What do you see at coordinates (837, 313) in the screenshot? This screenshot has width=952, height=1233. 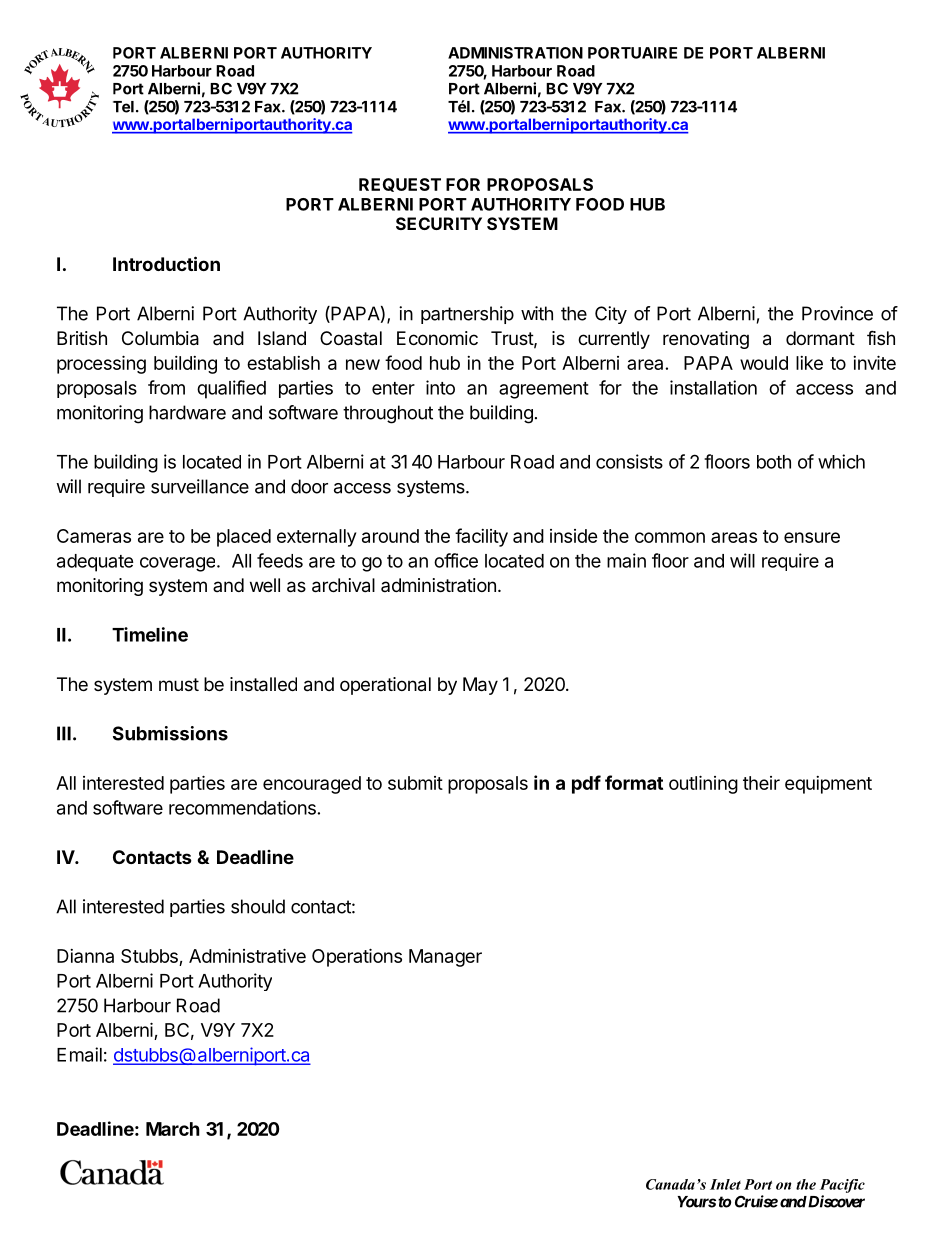 I see `Province` at bounding box center [837, 313].
